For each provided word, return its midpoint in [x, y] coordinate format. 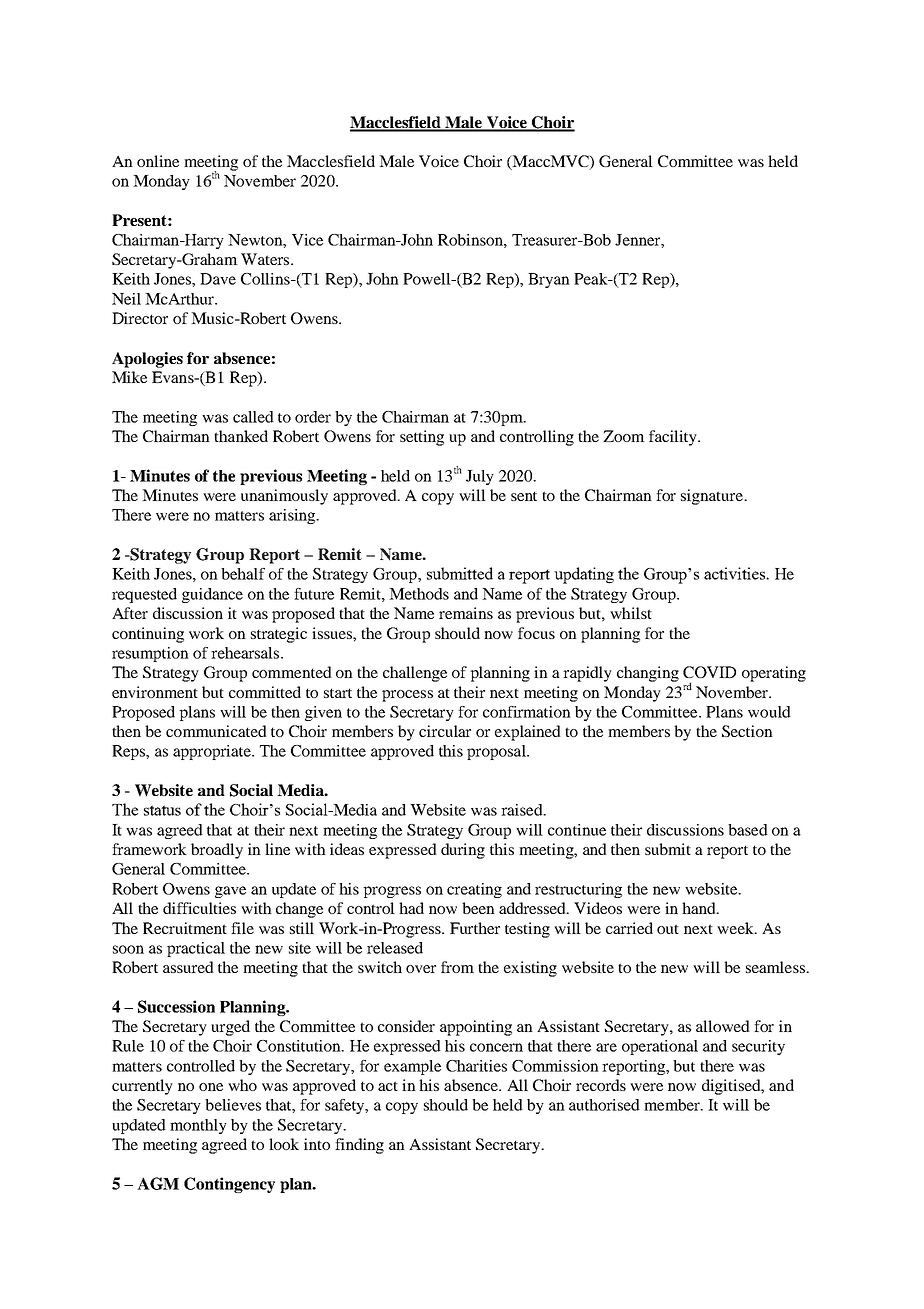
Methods [419, 594]
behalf [243, 574]
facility [674, 438]
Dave [218, 279]
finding [359, 1146]
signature [713, 497]
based [748, 830]
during [463, 851]
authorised [604, 1105]
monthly [198, 1126]
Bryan [549, 280]
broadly [217, 851]
